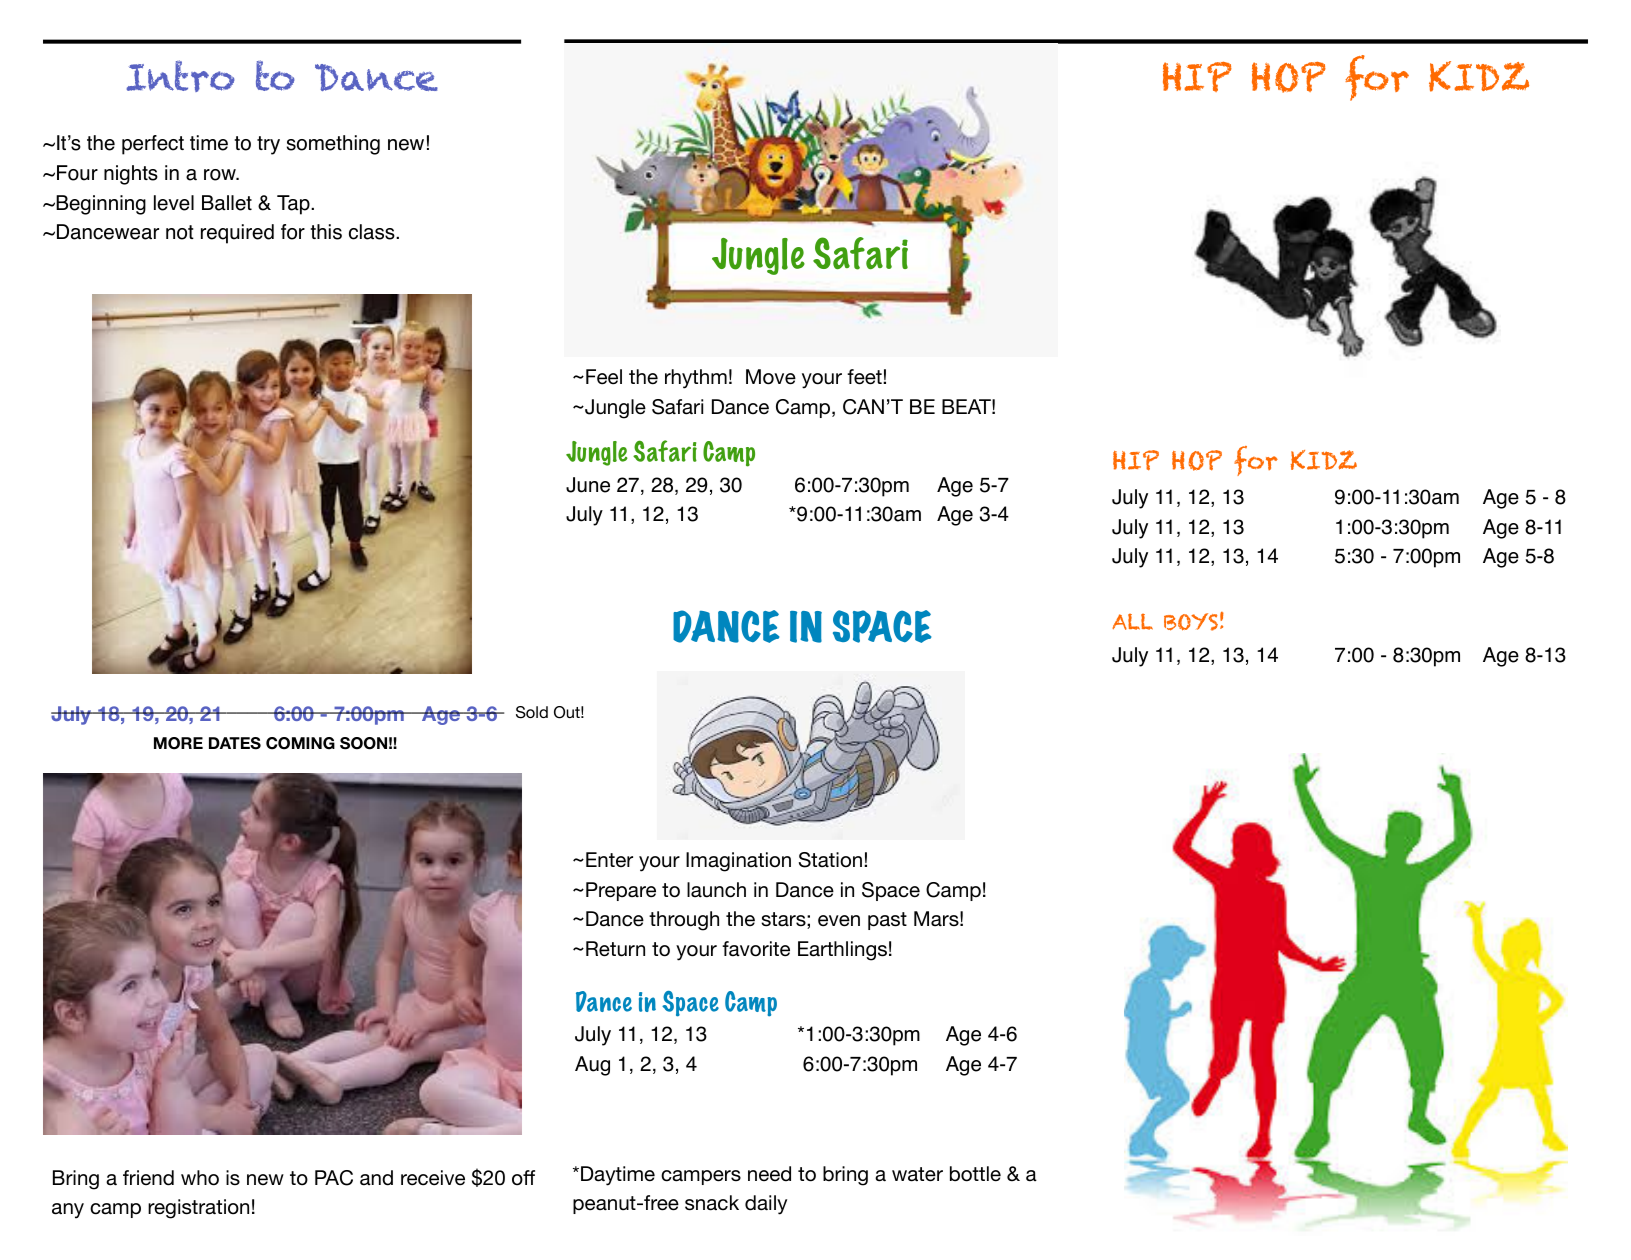 Image resolution: width=1631 pixels, height=1260 pixels. What do you see at coordinates (771, 377) in the screenshot?
I see `Move` at bounding box center [771, 377].
